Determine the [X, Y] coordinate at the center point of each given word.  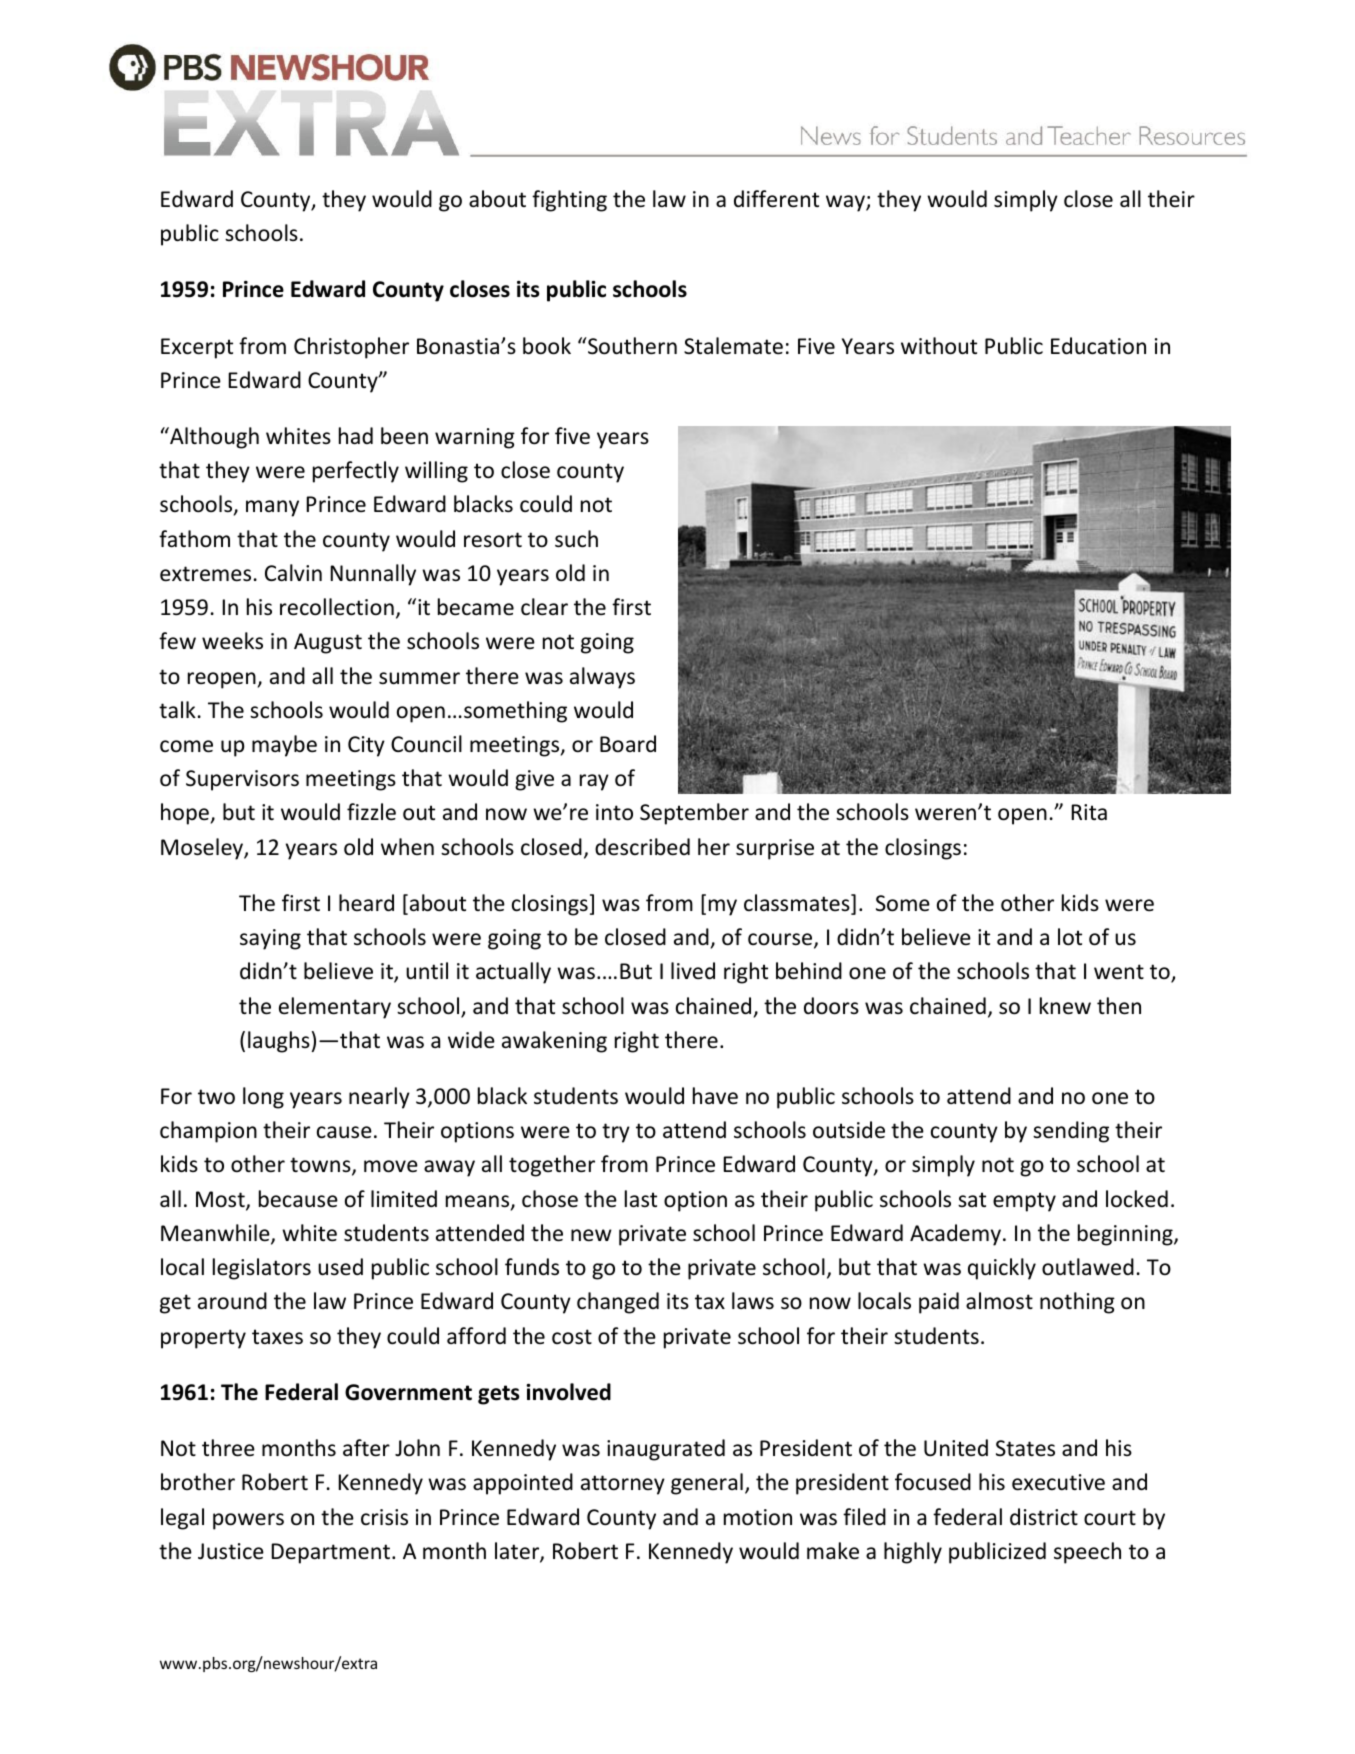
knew [1065, 1006]
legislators [262, 1269]
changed [618, 1303]
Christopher [351, 348]
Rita [1089, 812]
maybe [284, 746]
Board [628, 744]
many [272, 508]
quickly [1002, 1269]
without [939, 346]
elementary [335, 1008]
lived [693, 971]
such [576, 539]
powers [248, 1521]
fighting [569, 201]
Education [1098, 346]
